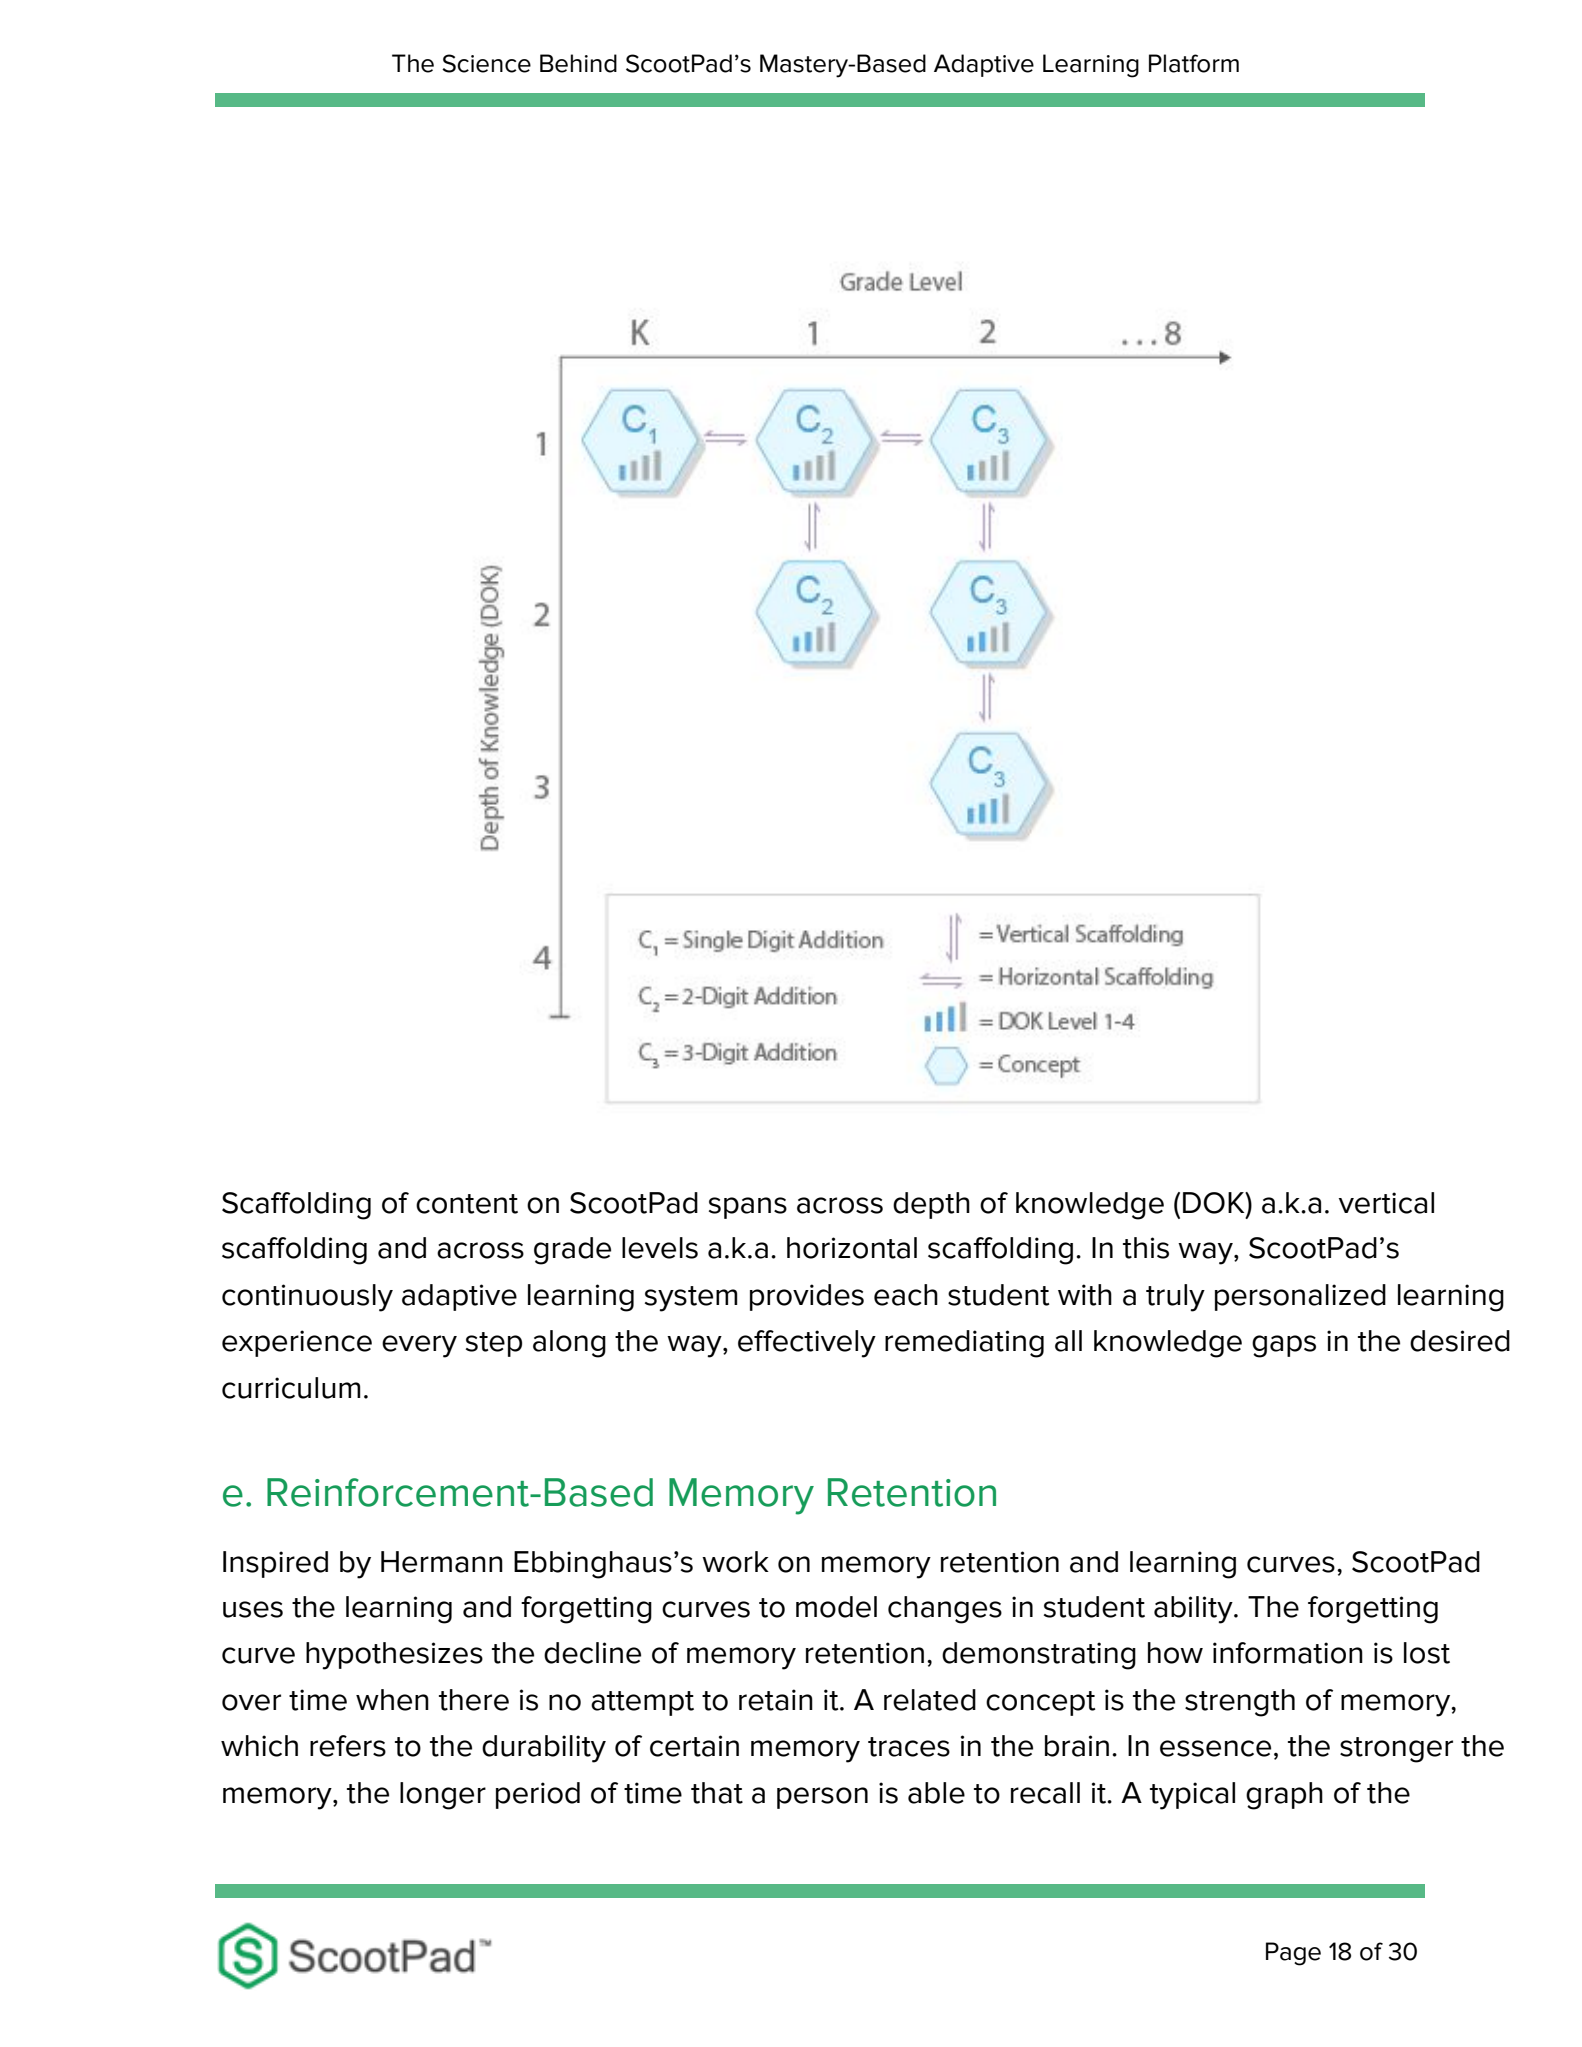 This page has height=2047, width=1582. Describe the element at coordinates (442, 1562) in the page. I see `Hermann` at that location.
